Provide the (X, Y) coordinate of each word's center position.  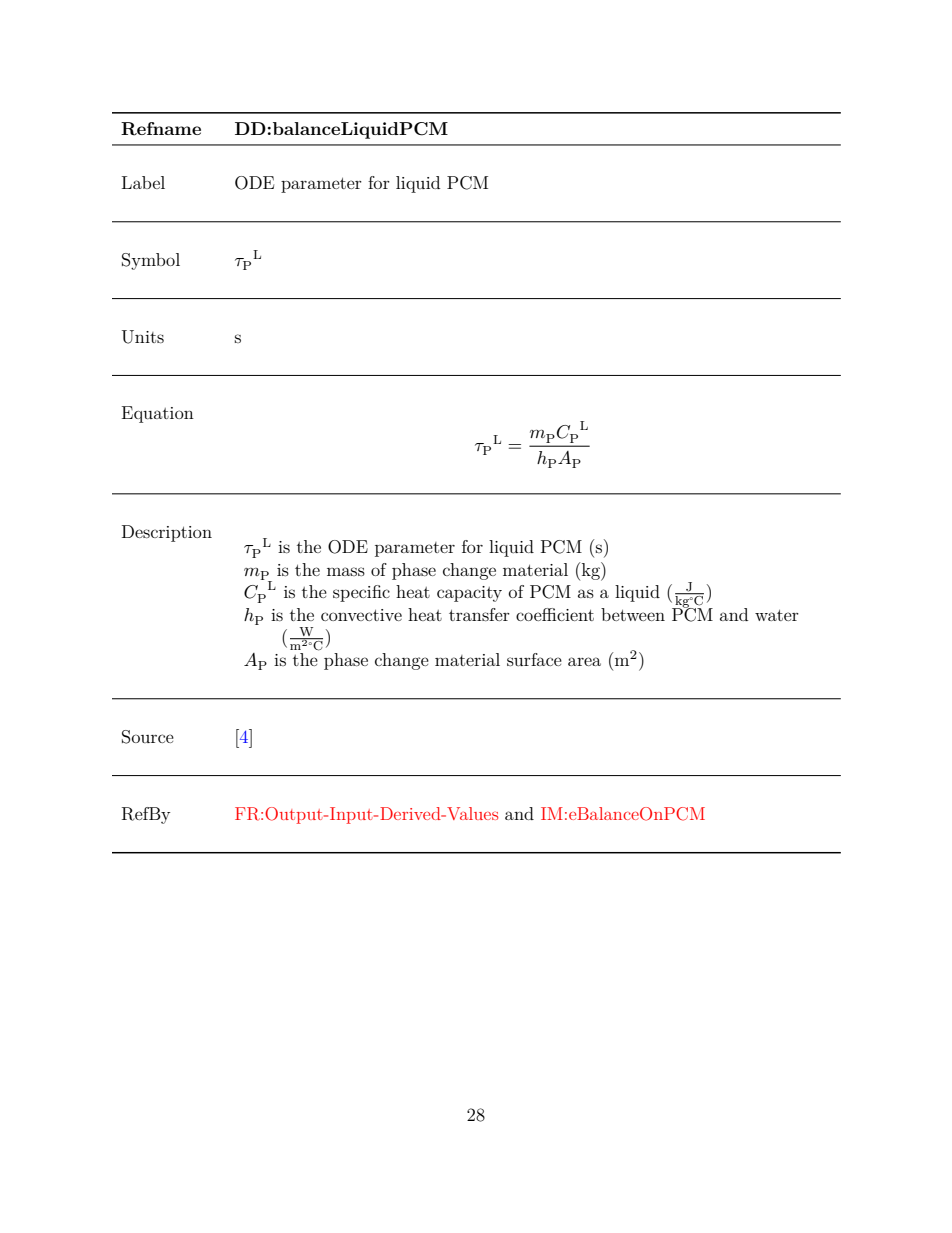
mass (346, 571)
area (584, 661)
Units (143, 337)
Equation (158, 414)
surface (534, 659)
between (633, 614)
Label (143, 182)
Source (148, 737)
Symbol (151, 261)
